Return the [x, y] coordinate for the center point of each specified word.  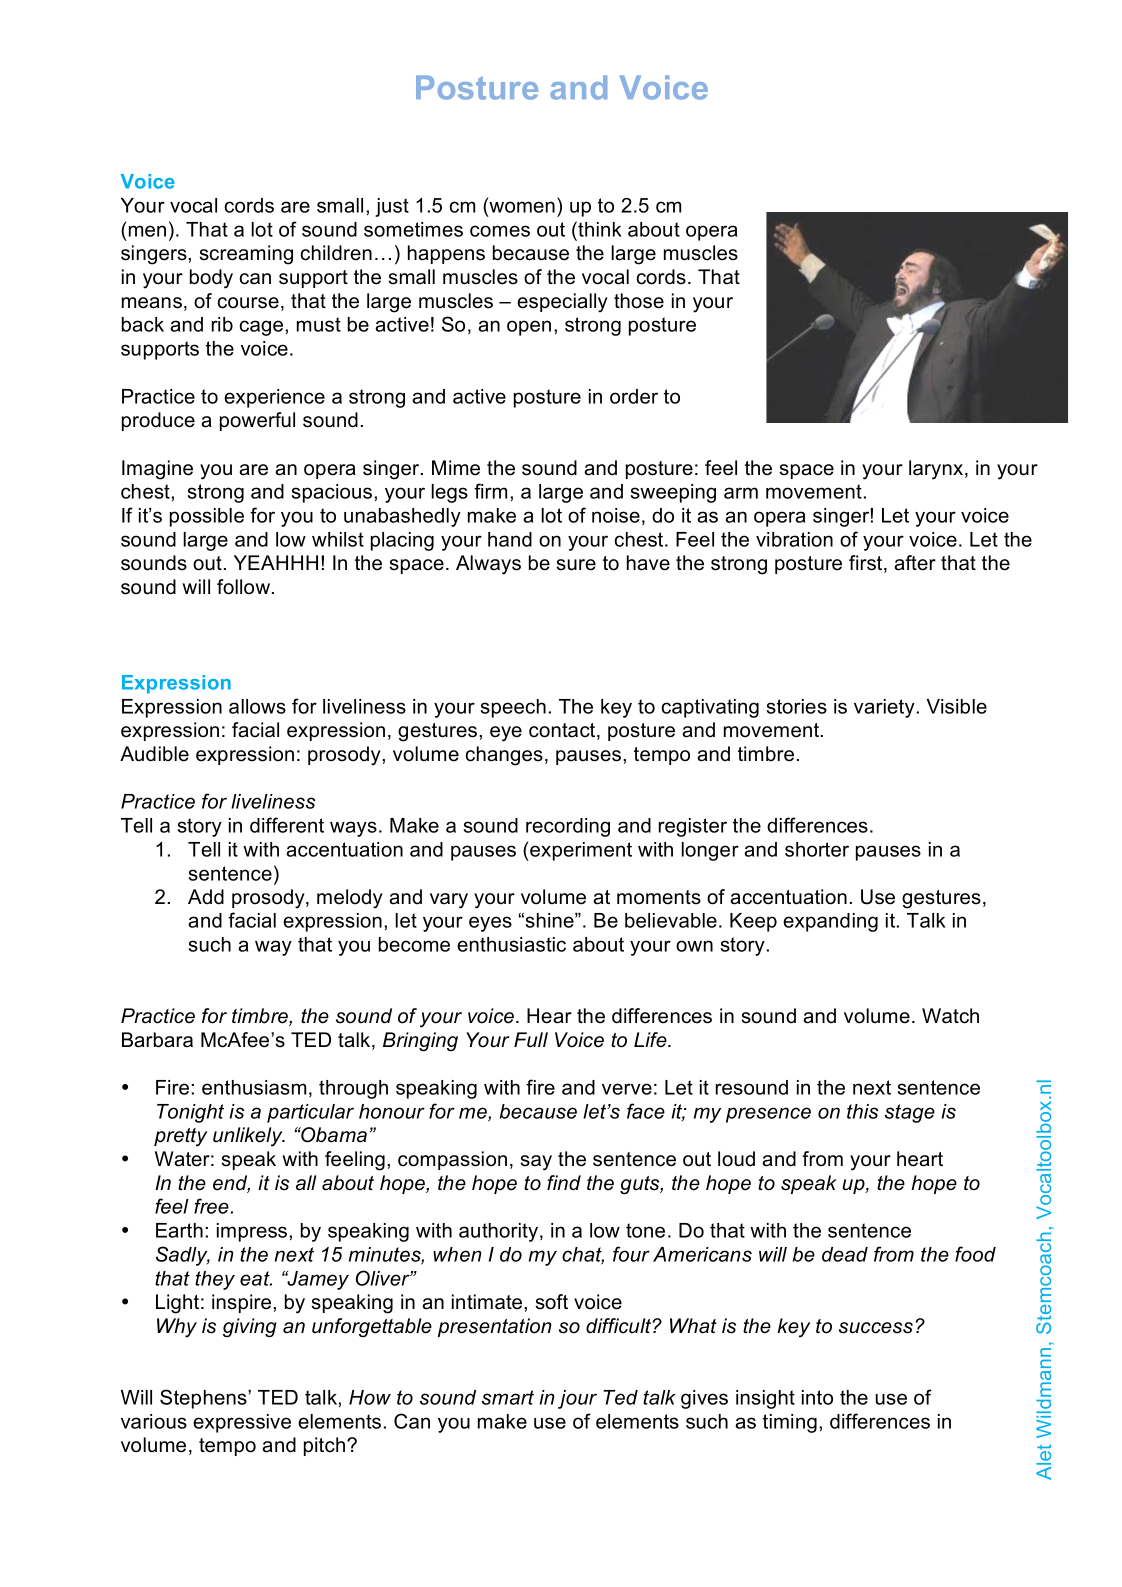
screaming [246, 255]
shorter [817, 849]
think [599, 229]
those [639, 301]
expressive [242, 1423]
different [287, 825]
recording [568, 827]
